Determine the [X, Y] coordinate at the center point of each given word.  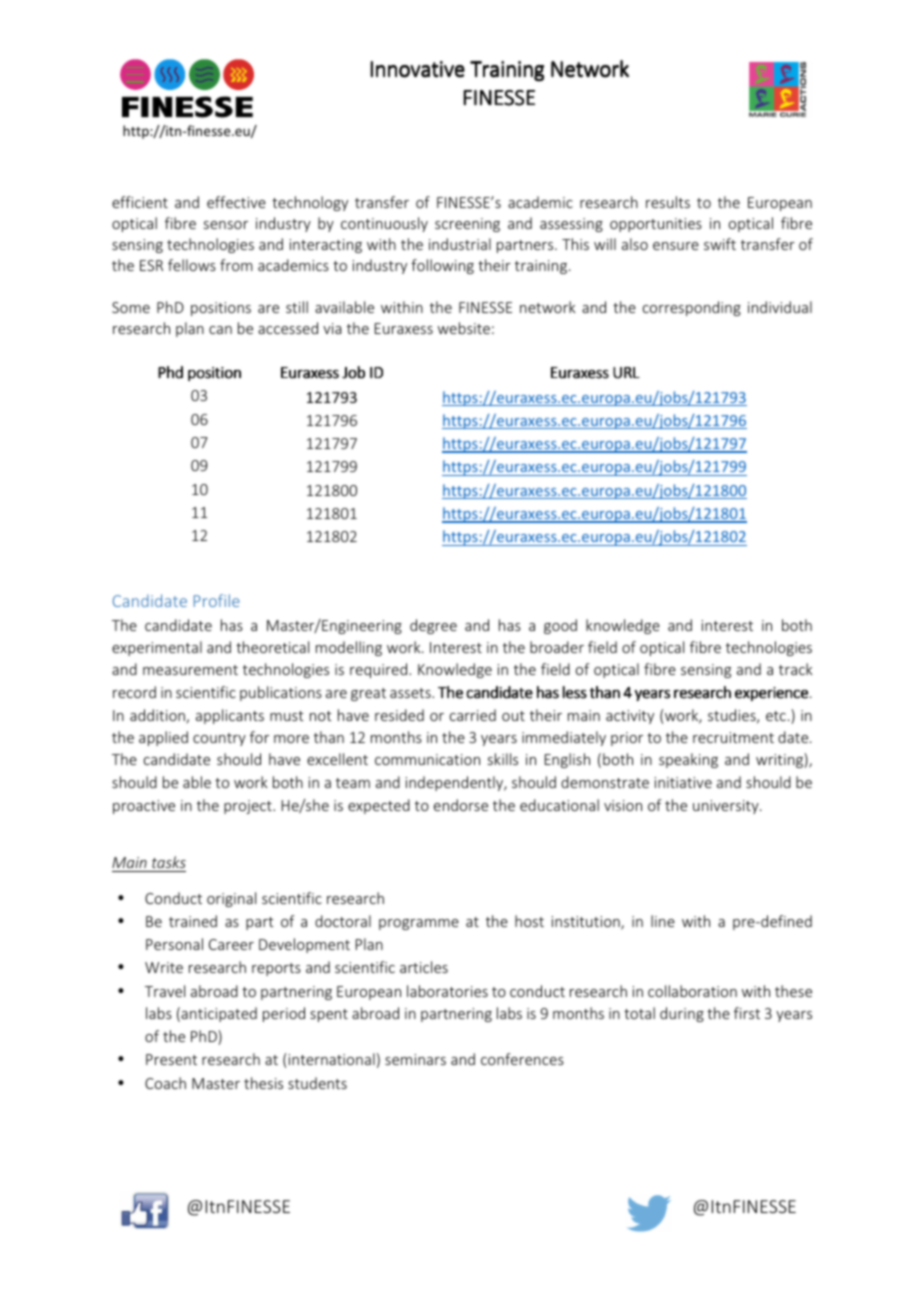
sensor [226, 225]
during [682, 1014]
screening [467, 225]
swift [720, 244]
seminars [415, 1059]
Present [171, 1059]
